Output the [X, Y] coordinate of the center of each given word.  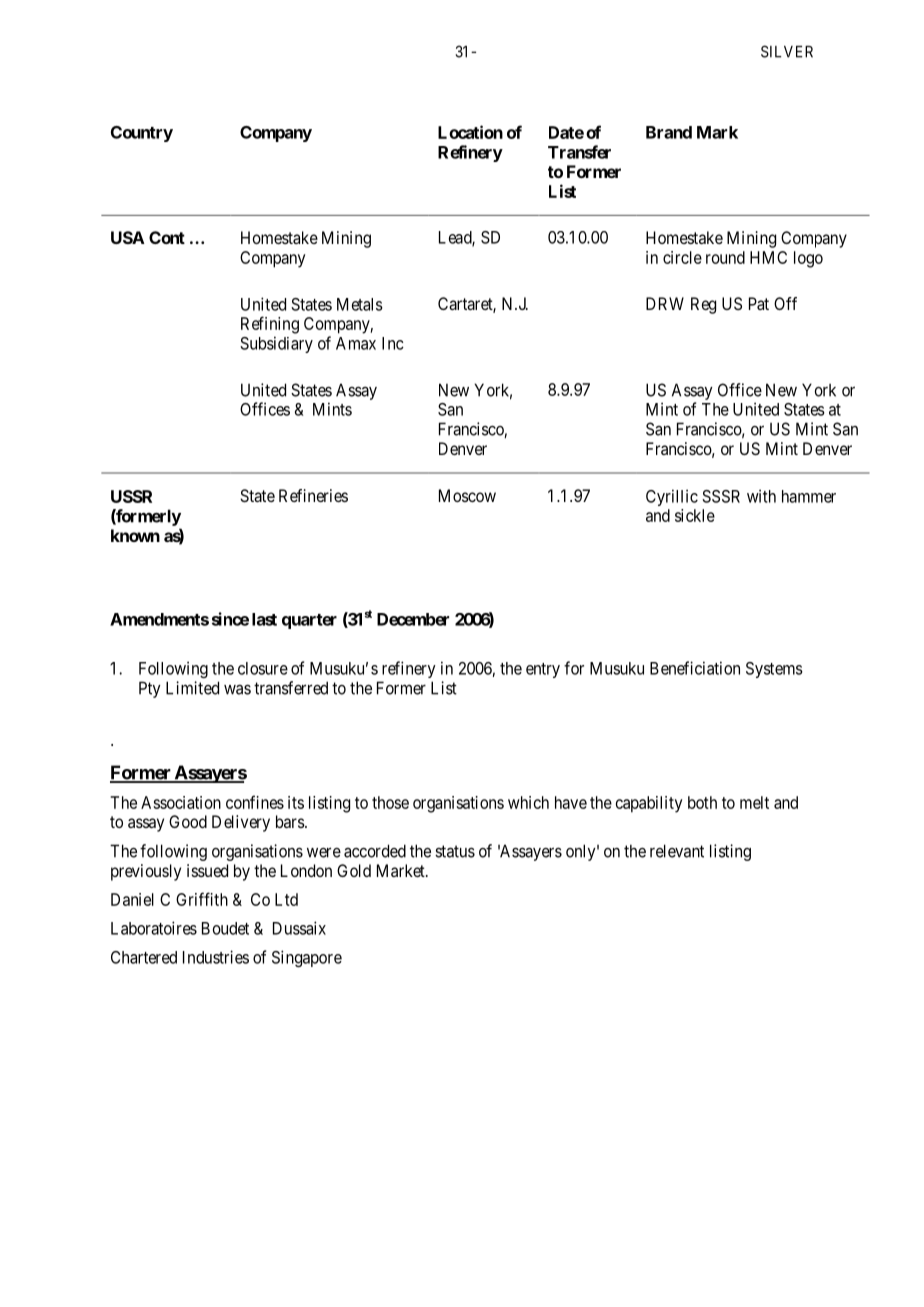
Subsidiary [276, 344]
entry [543, 670]
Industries [216, 957]
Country [142, 134]
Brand [669, 132]
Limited [192, 688]
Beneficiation [695, 668]
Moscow [467, 495]
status [455, 851]
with [761, 496]
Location [470, 132]
